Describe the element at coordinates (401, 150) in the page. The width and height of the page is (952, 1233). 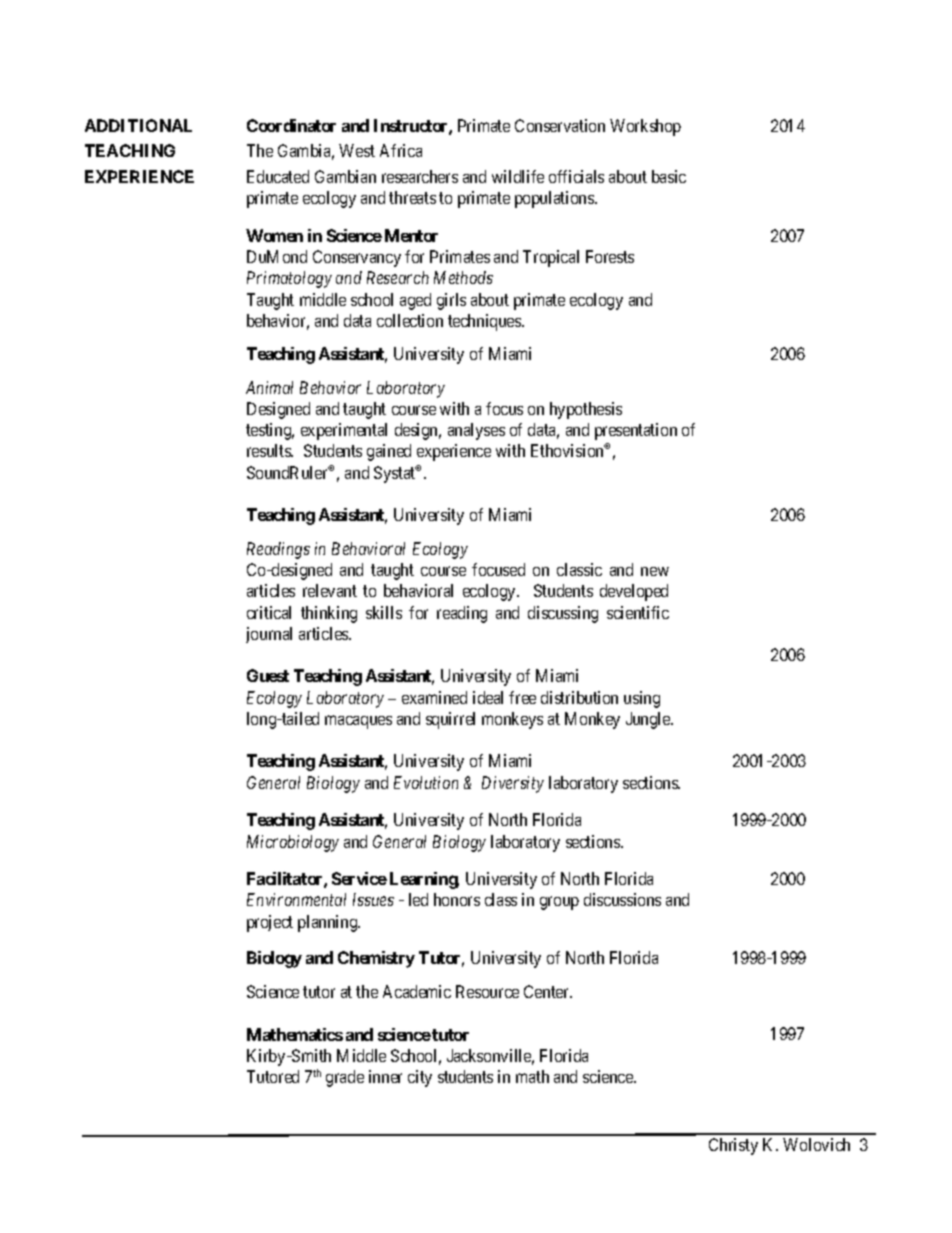
I see `Africa` at that location.
